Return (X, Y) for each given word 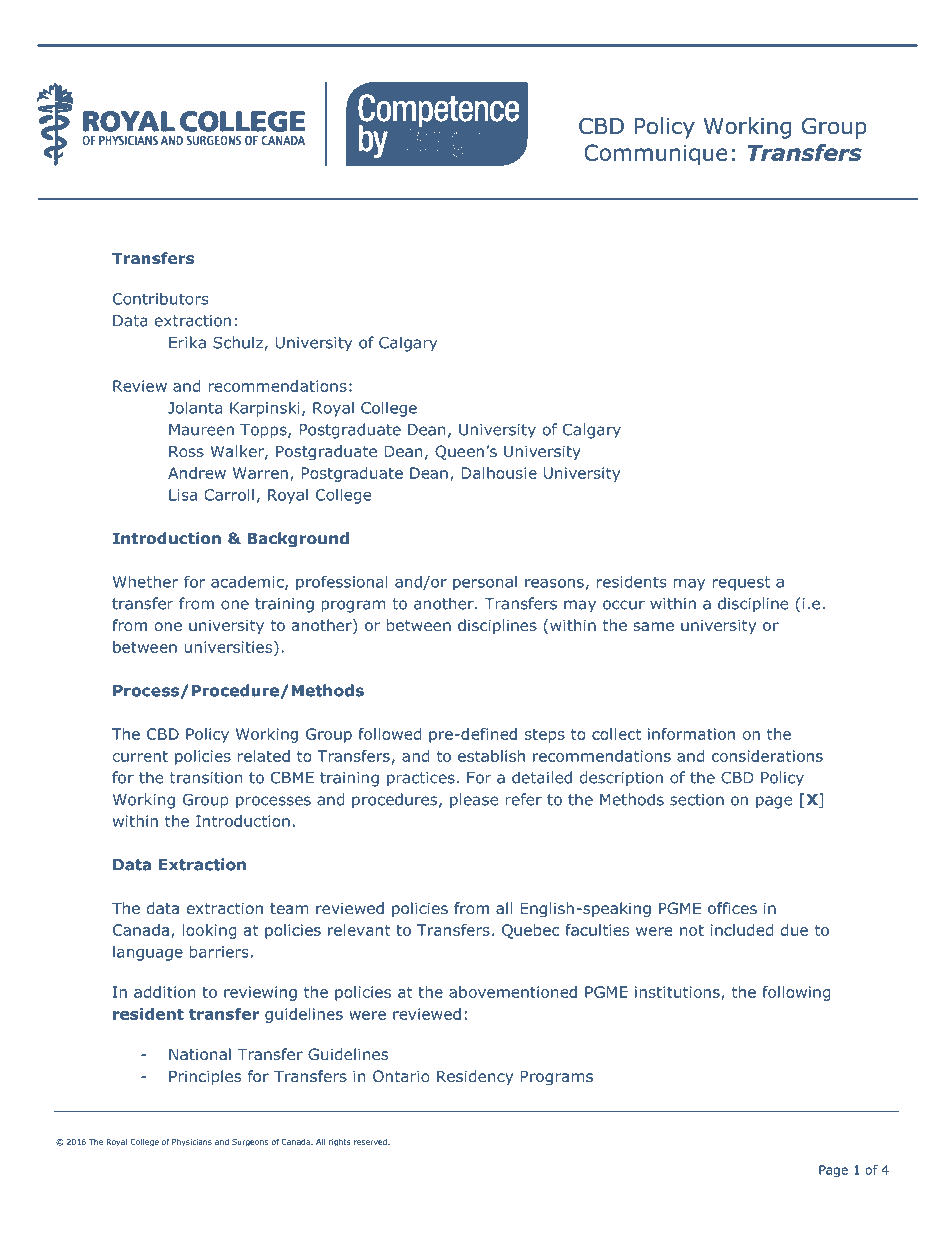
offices (732, 908)
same (654, 626)
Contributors (160, 299)
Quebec (530, 931)
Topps (264, 431)
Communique (656, 155)
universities (230, 648)
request (741, 583)
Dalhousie (499, 473)
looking (209, 931)
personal (485, 583)
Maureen (201, 430)
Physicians (192, 1142)
